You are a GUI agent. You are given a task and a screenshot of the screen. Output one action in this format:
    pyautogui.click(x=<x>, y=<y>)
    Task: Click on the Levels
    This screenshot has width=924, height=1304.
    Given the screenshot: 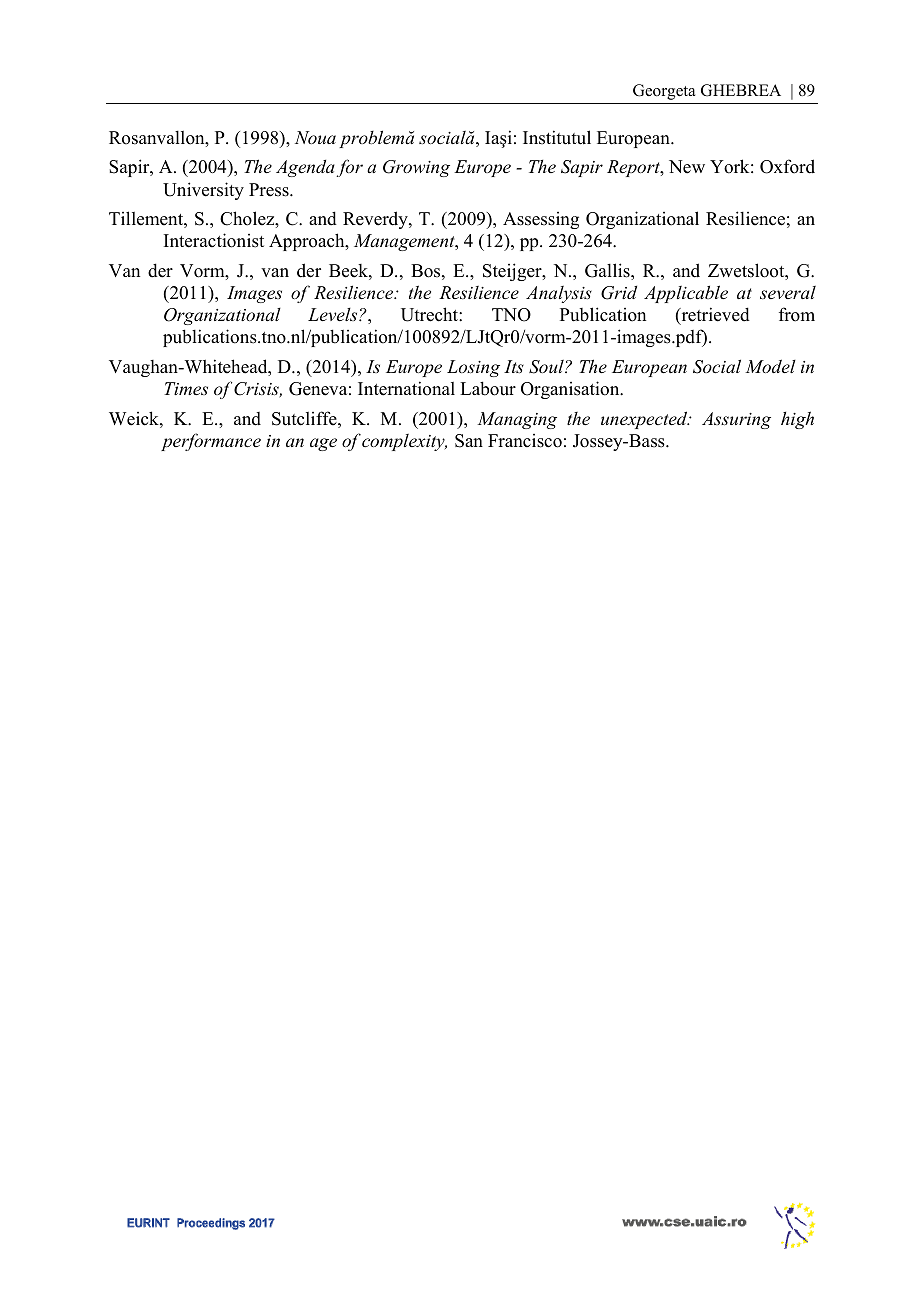 What is the action you would take?
    pyautogui.click(x=334, y=314)
